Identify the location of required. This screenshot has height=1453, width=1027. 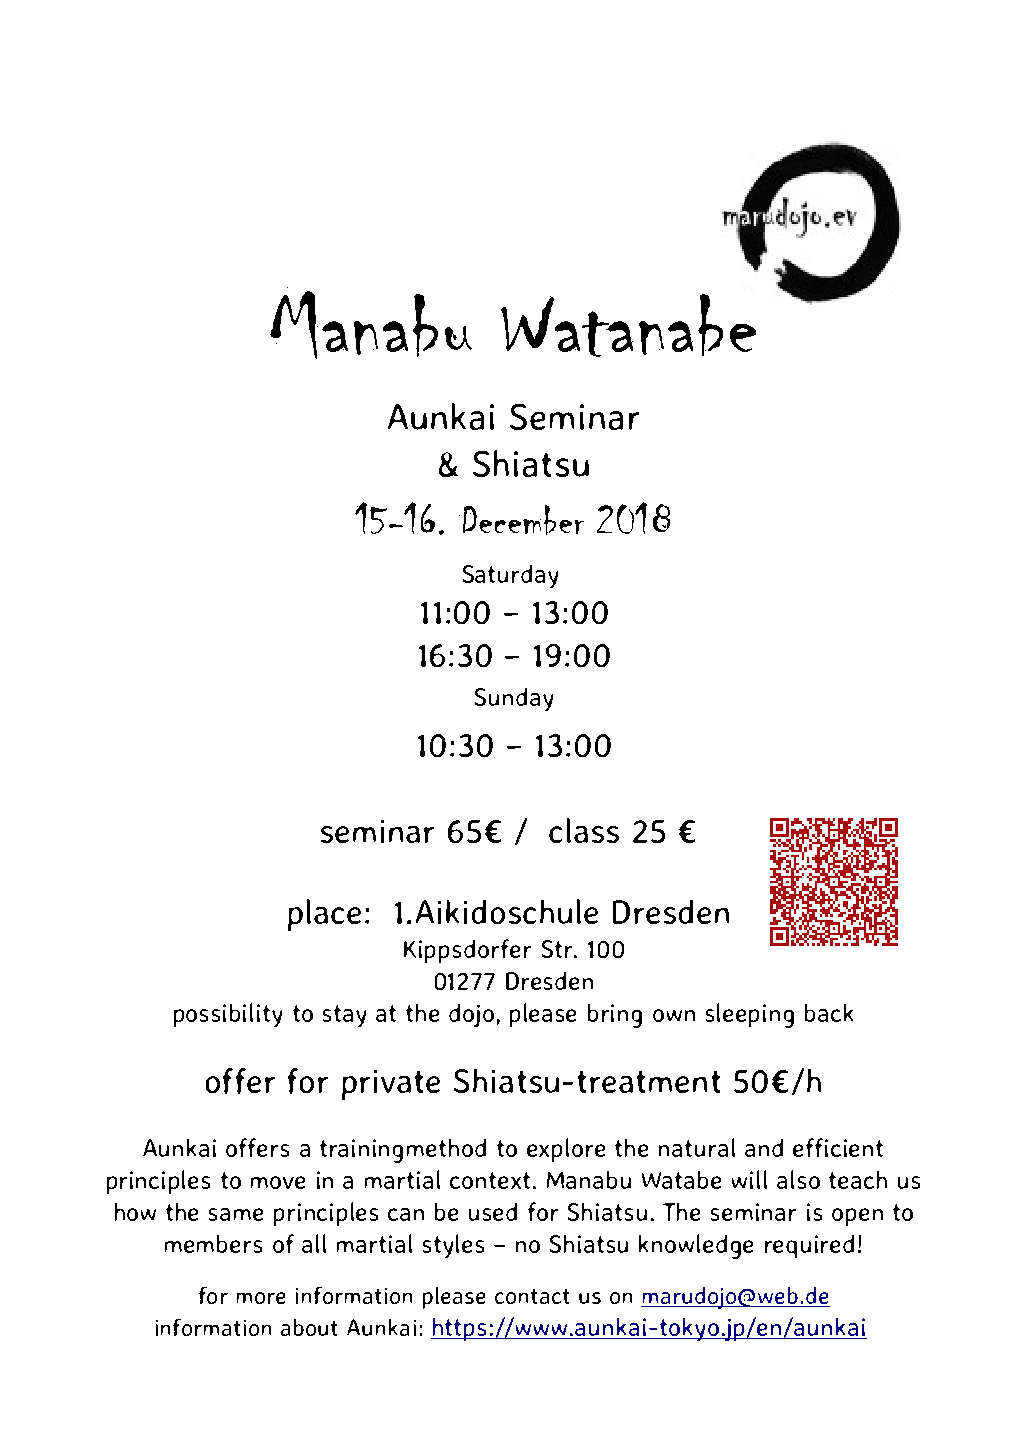
(809, 1246).
